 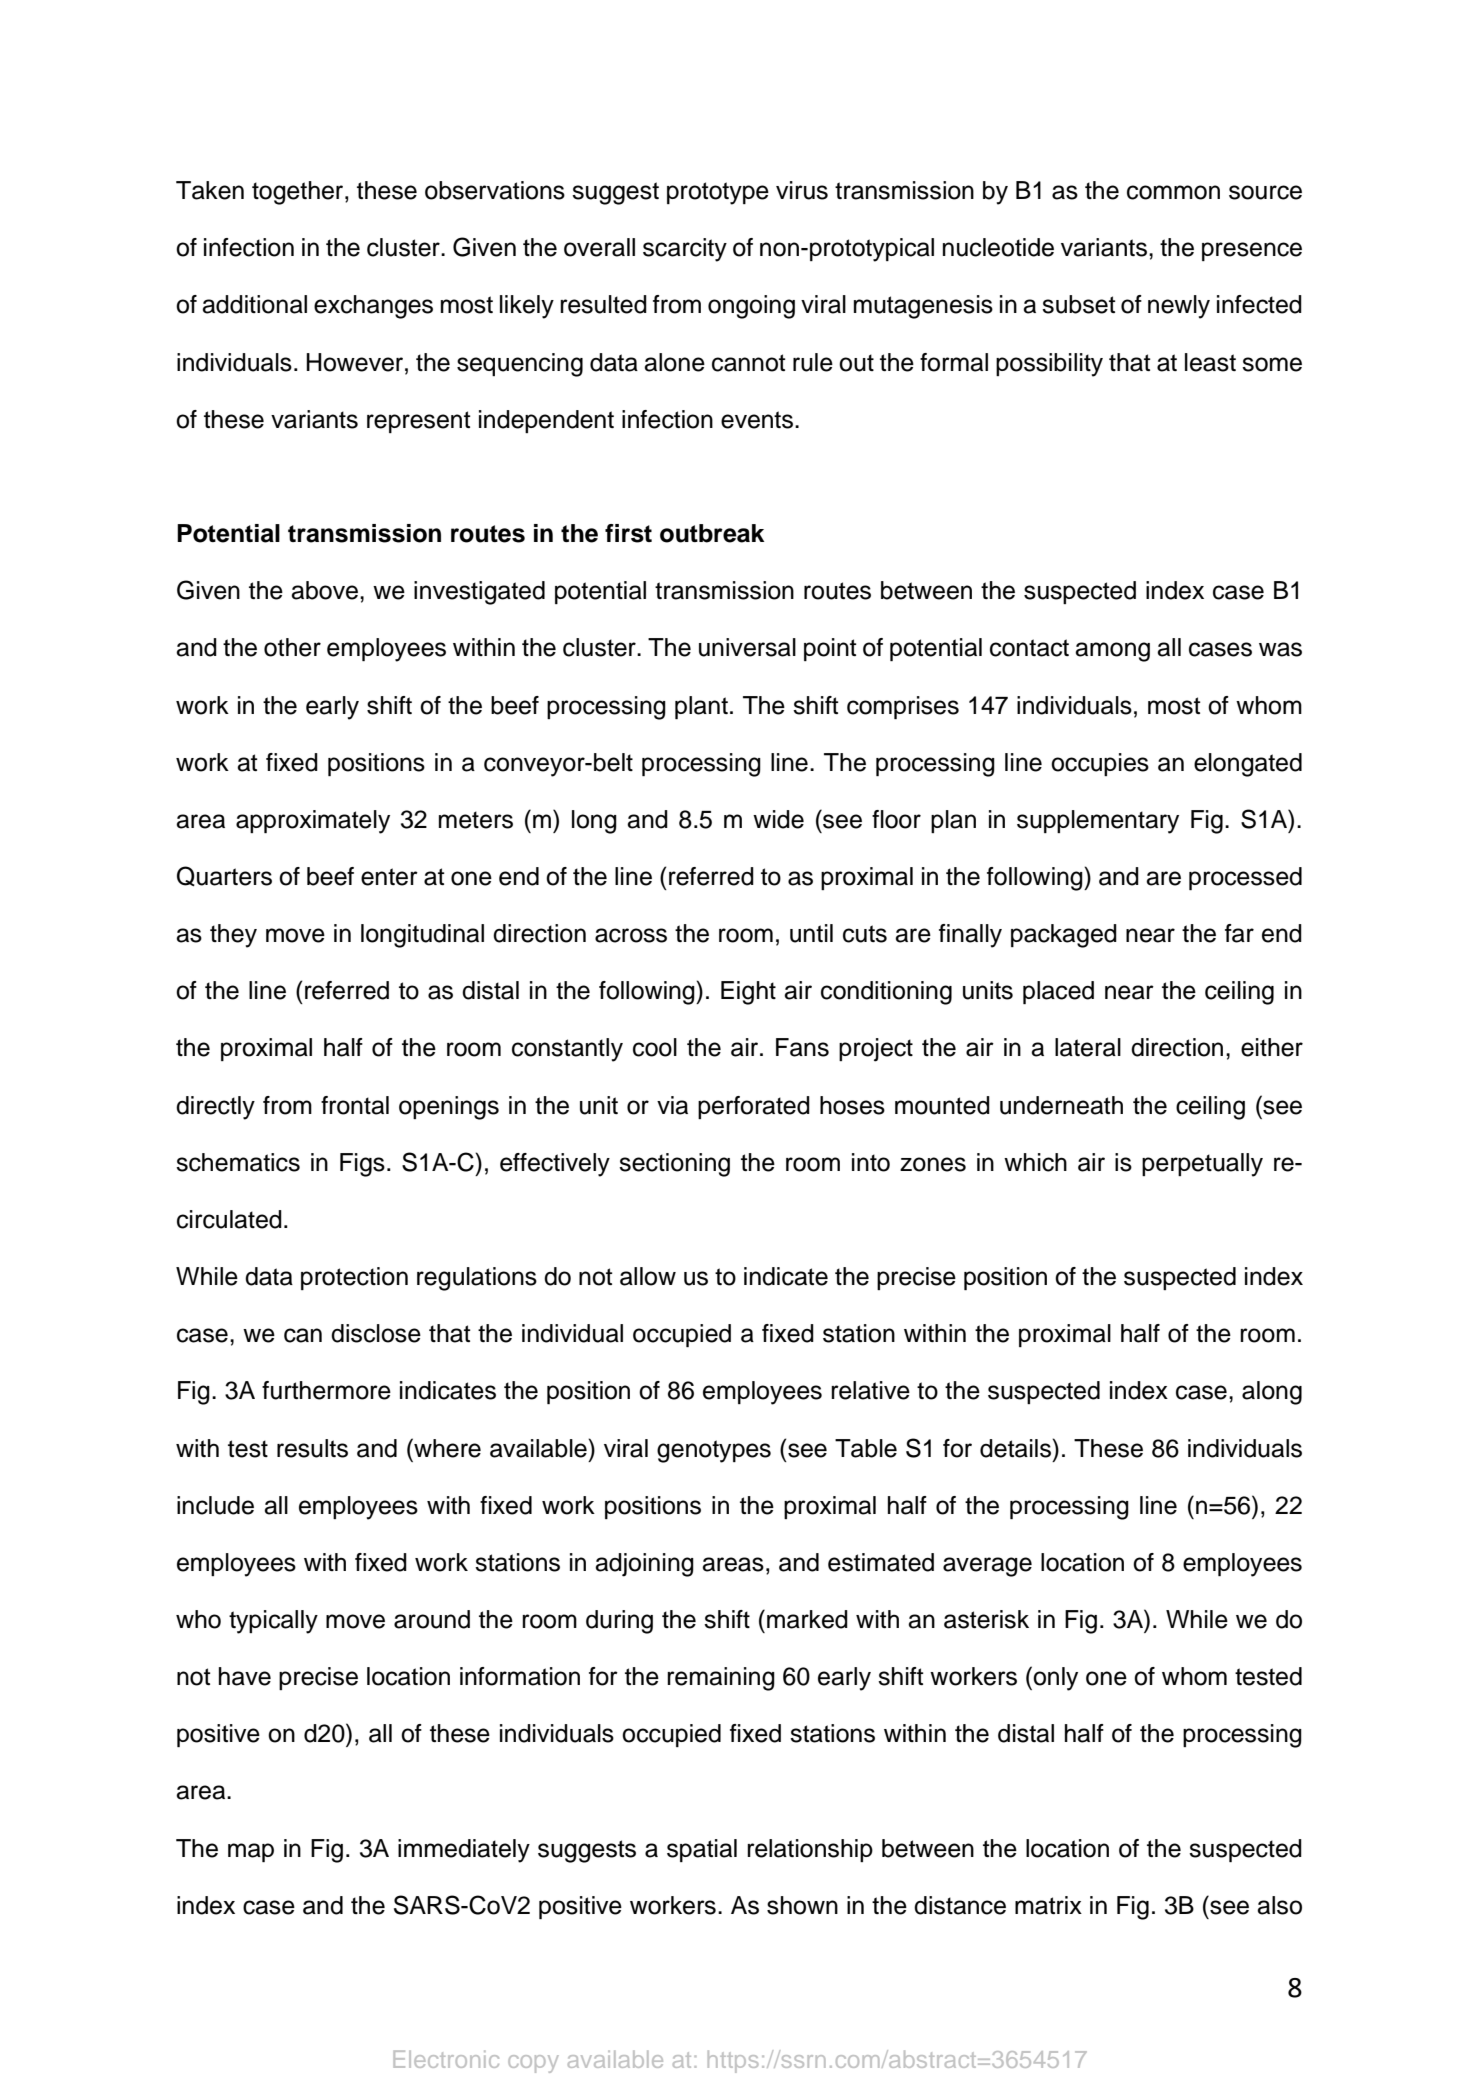 What do you see at coordinates (273, 1622) in the document?
I see `typically` at bounding box center [273, 1622].
